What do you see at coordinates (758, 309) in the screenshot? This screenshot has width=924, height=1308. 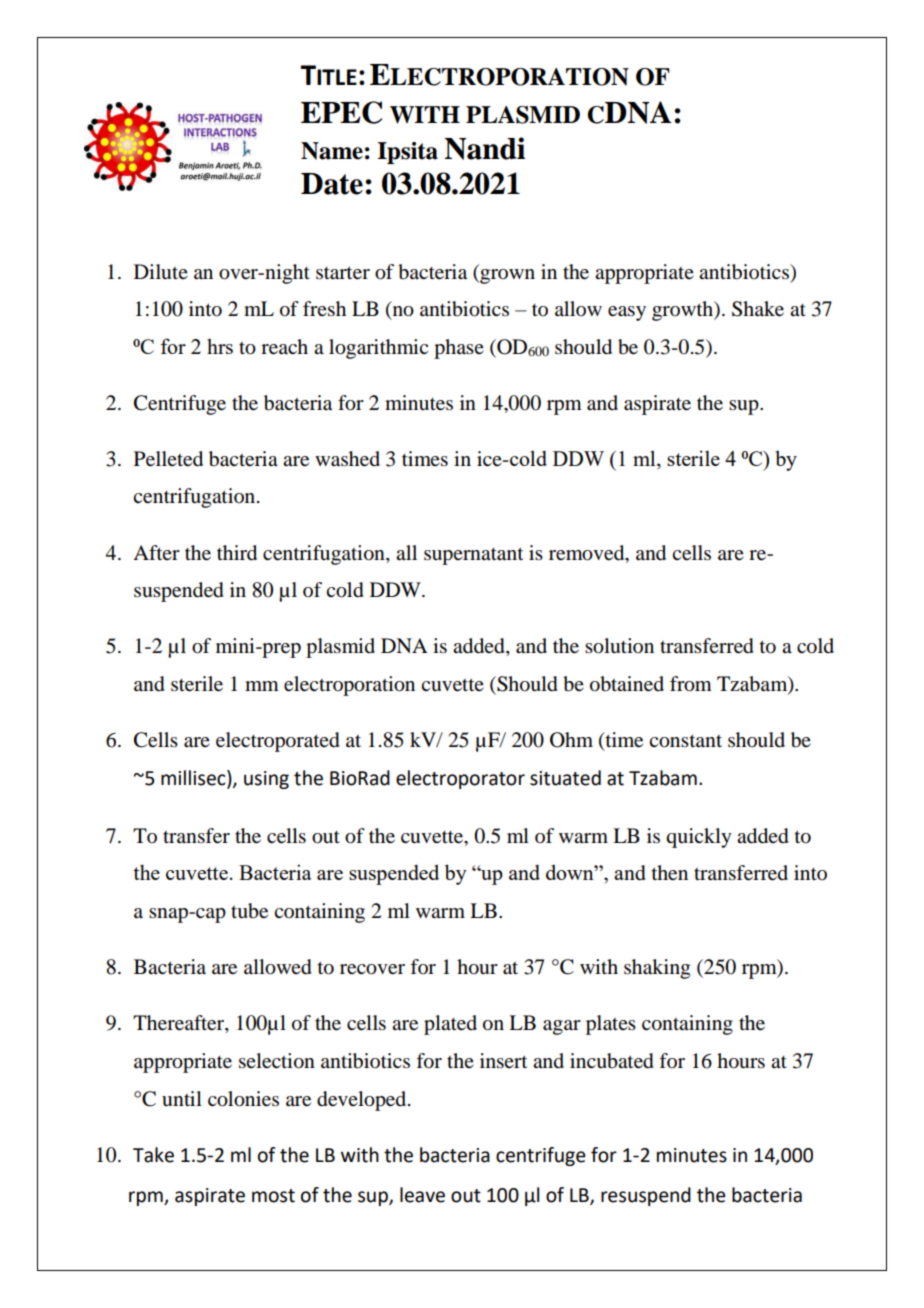 I see `Shake` at bounding box center [758, 309].
